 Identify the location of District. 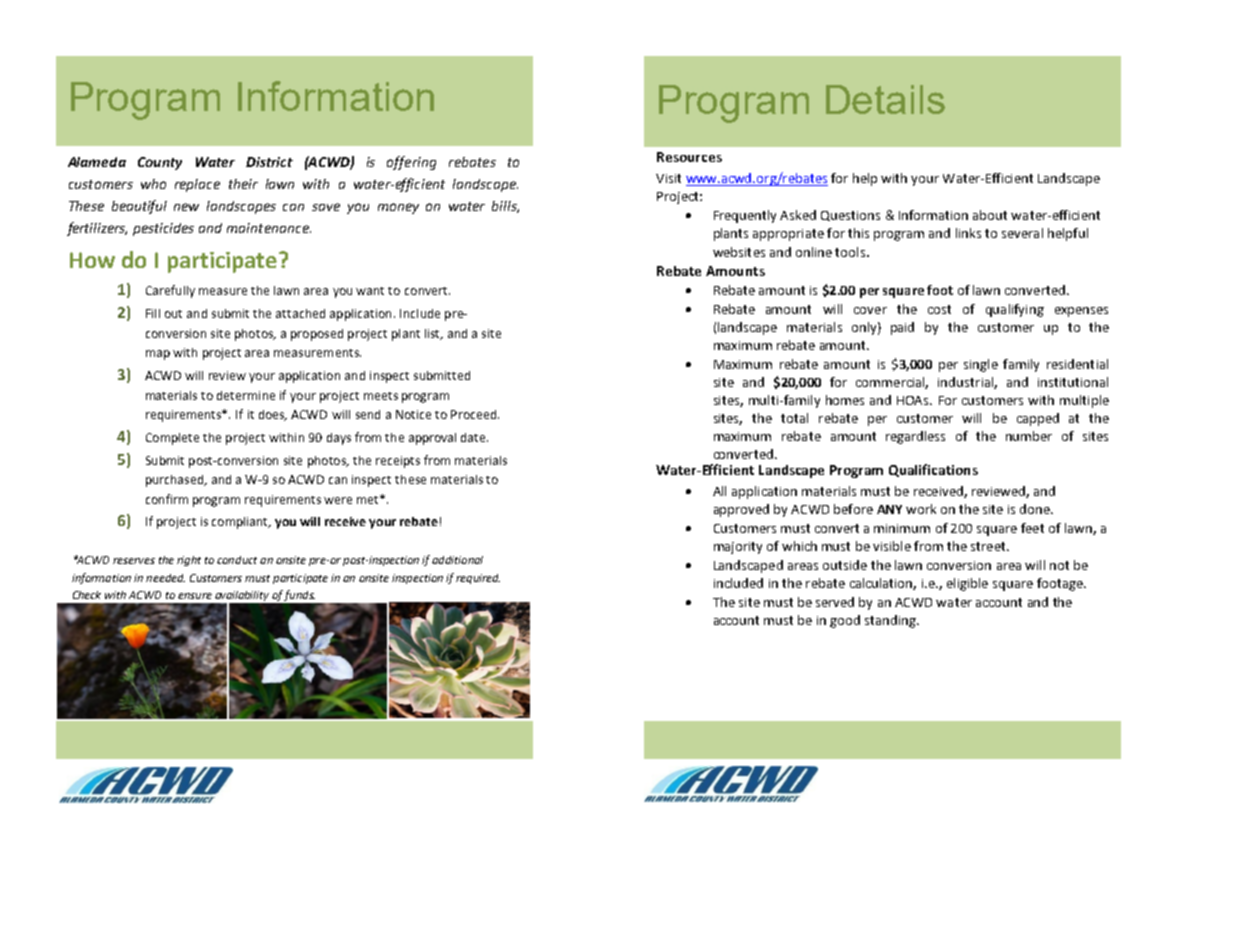
(269, 162).
